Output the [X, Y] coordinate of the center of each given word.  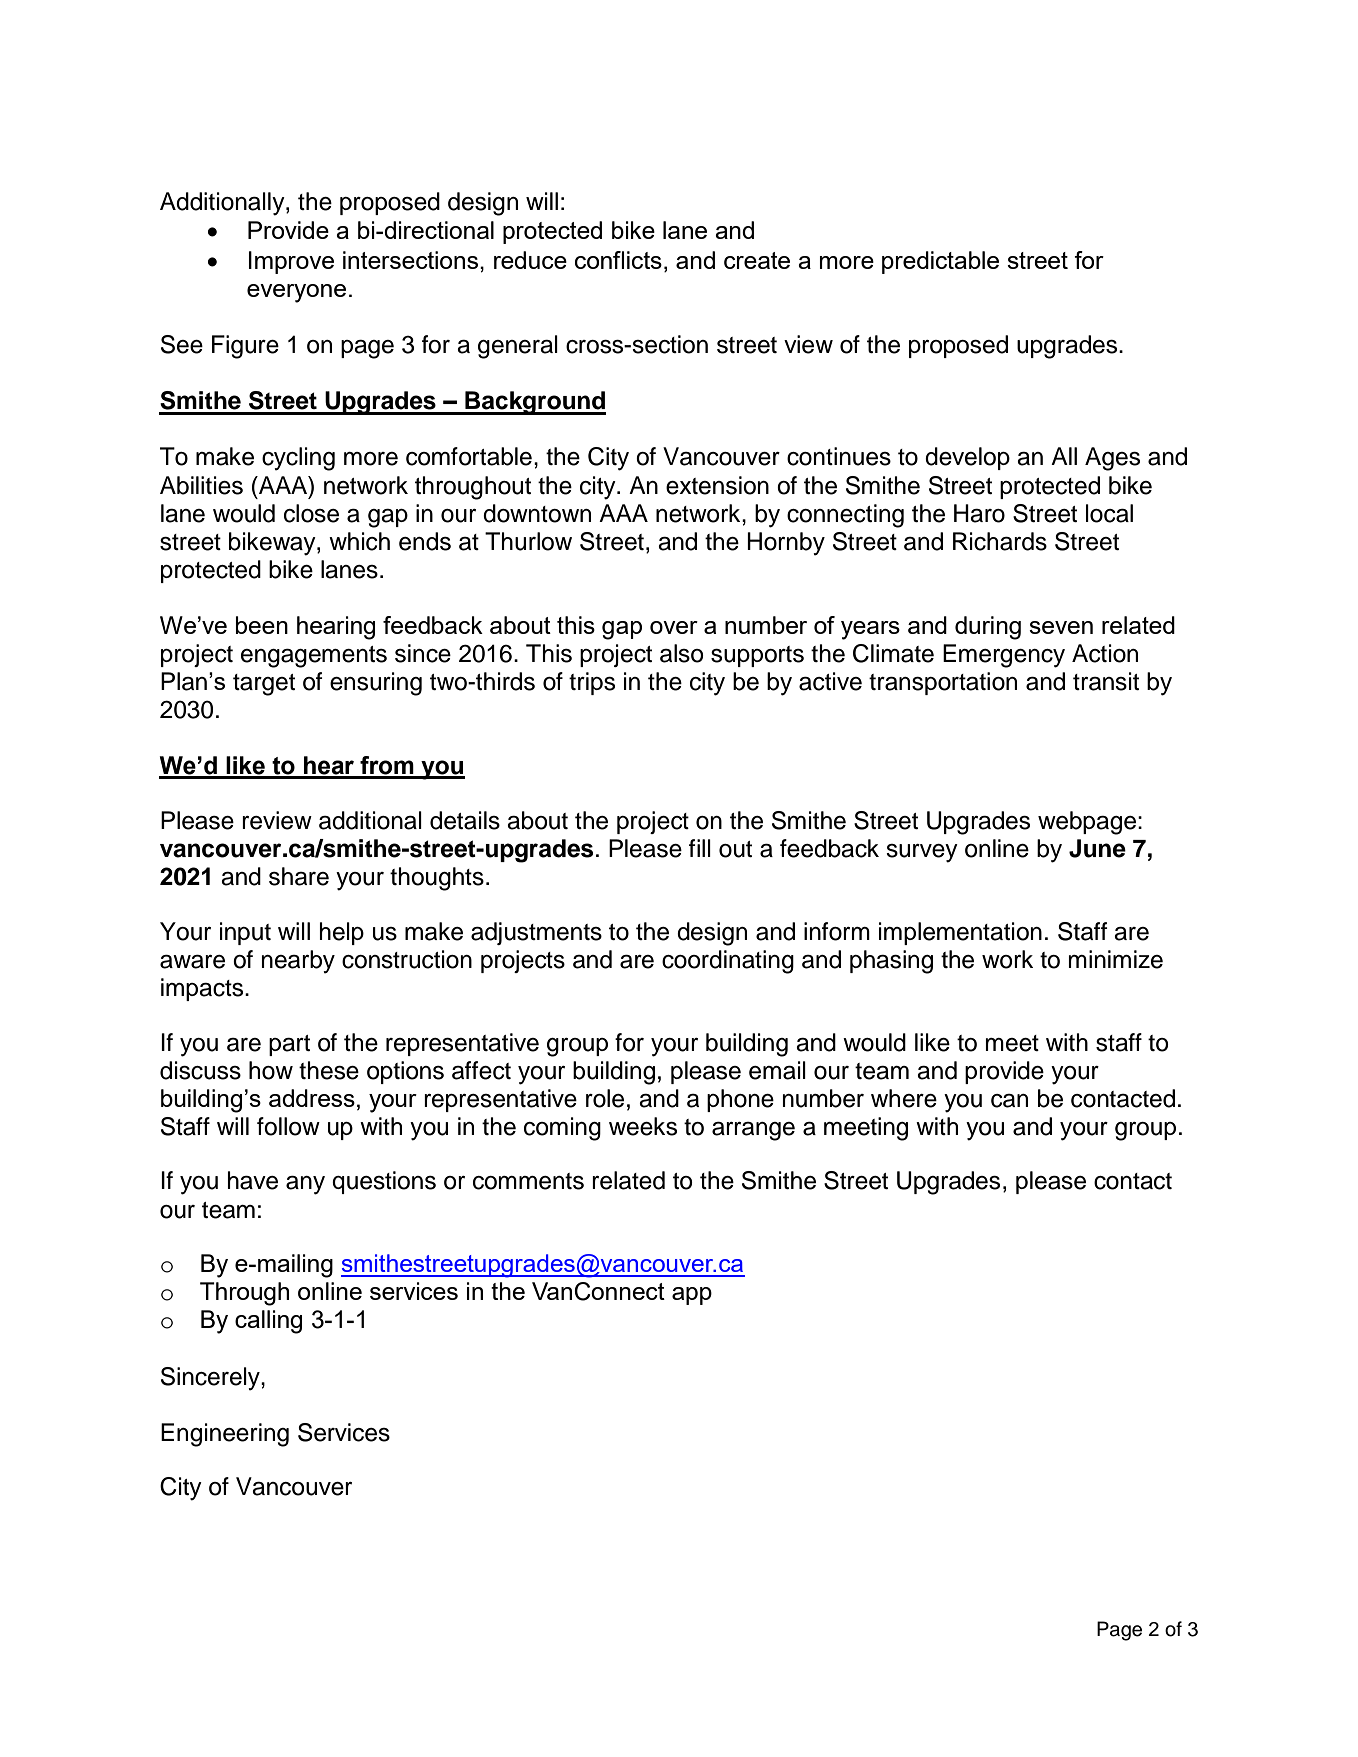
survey [922, 853]
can [1009, 1101]
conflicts [618, 260]
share [299, 876]
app [692, 1296]
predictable [940, 262]
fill [700, 848]
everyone [296, 293]
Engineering [225, 1435]
